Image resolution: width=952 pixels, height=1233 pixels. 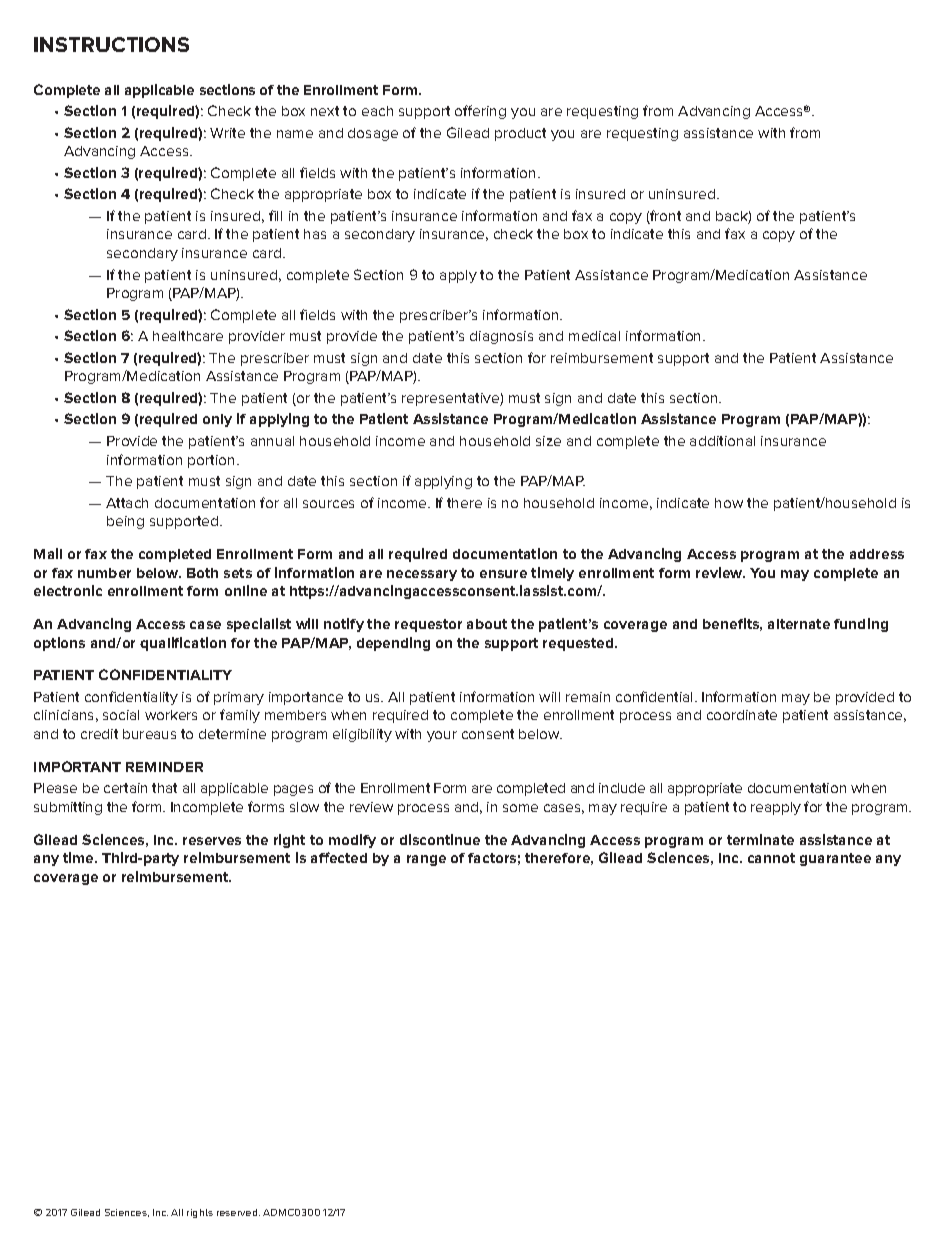 What do you see at coordinates (520, 134) in the image?
I see `product` at bounding box center [520, 134].
